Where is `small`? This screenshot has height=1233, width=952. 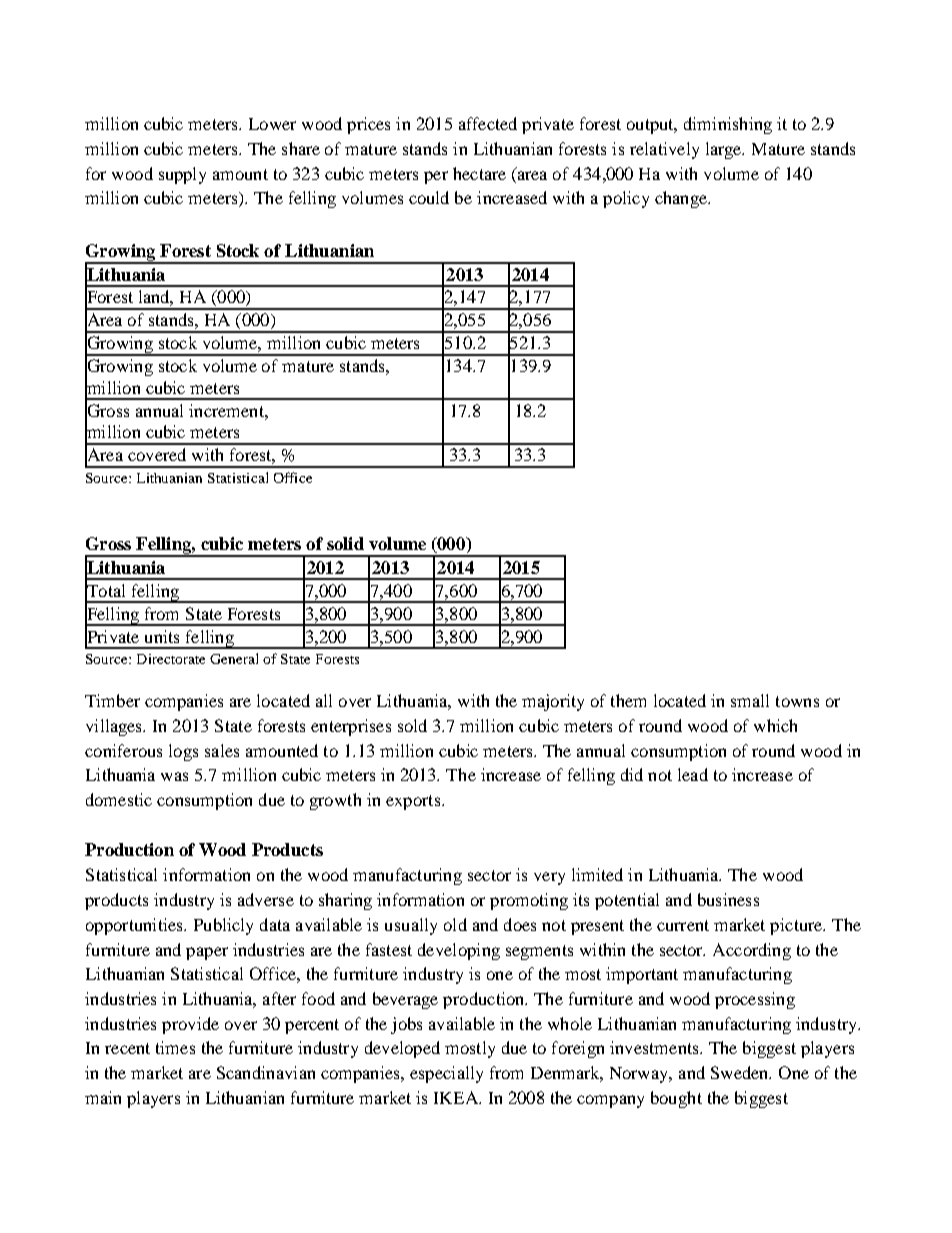 small is located at coordinates (750, 700).
